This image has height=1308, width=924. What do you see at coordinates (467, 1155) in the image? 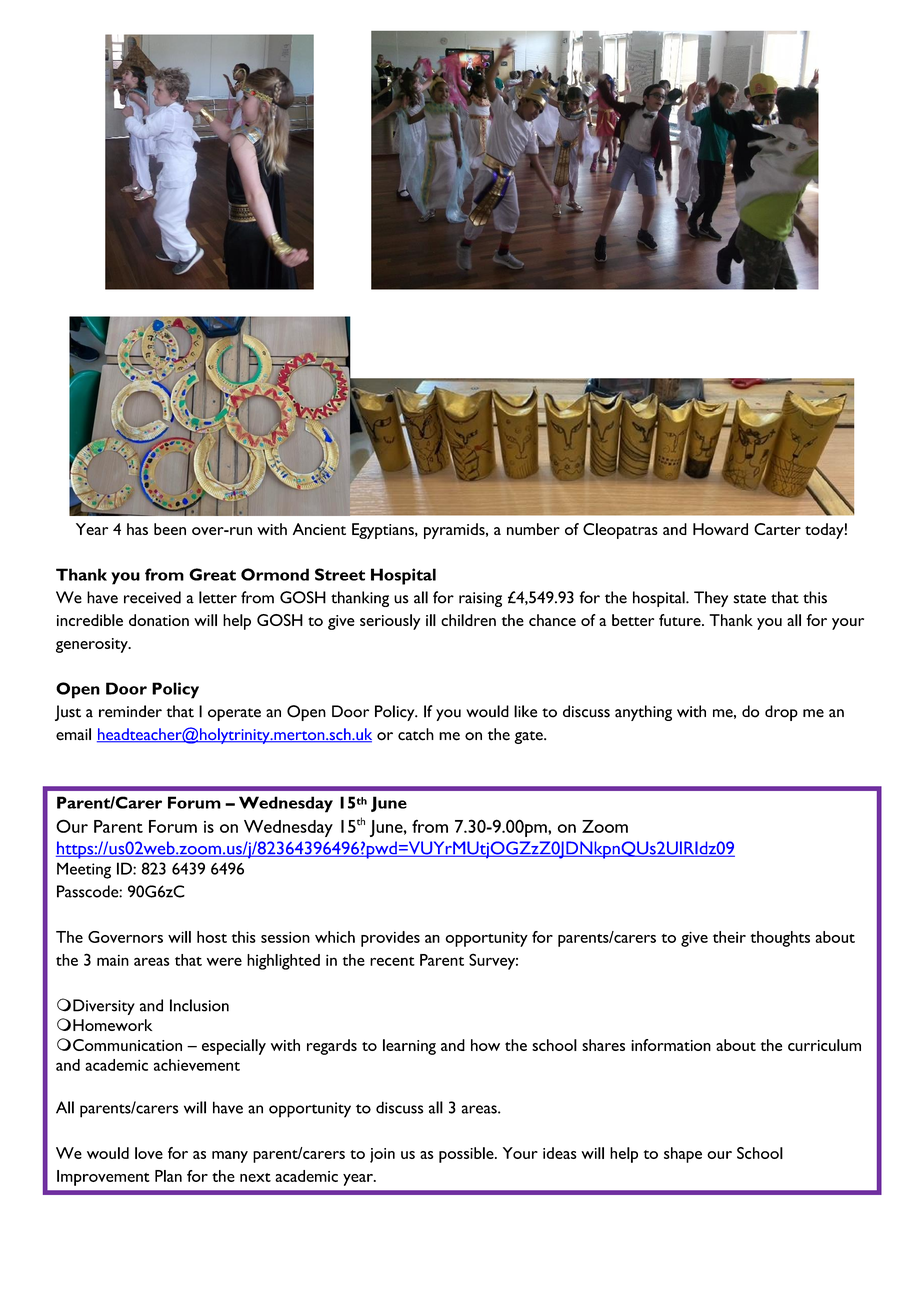
I see `possible` at bounding box center [467, 1155].
